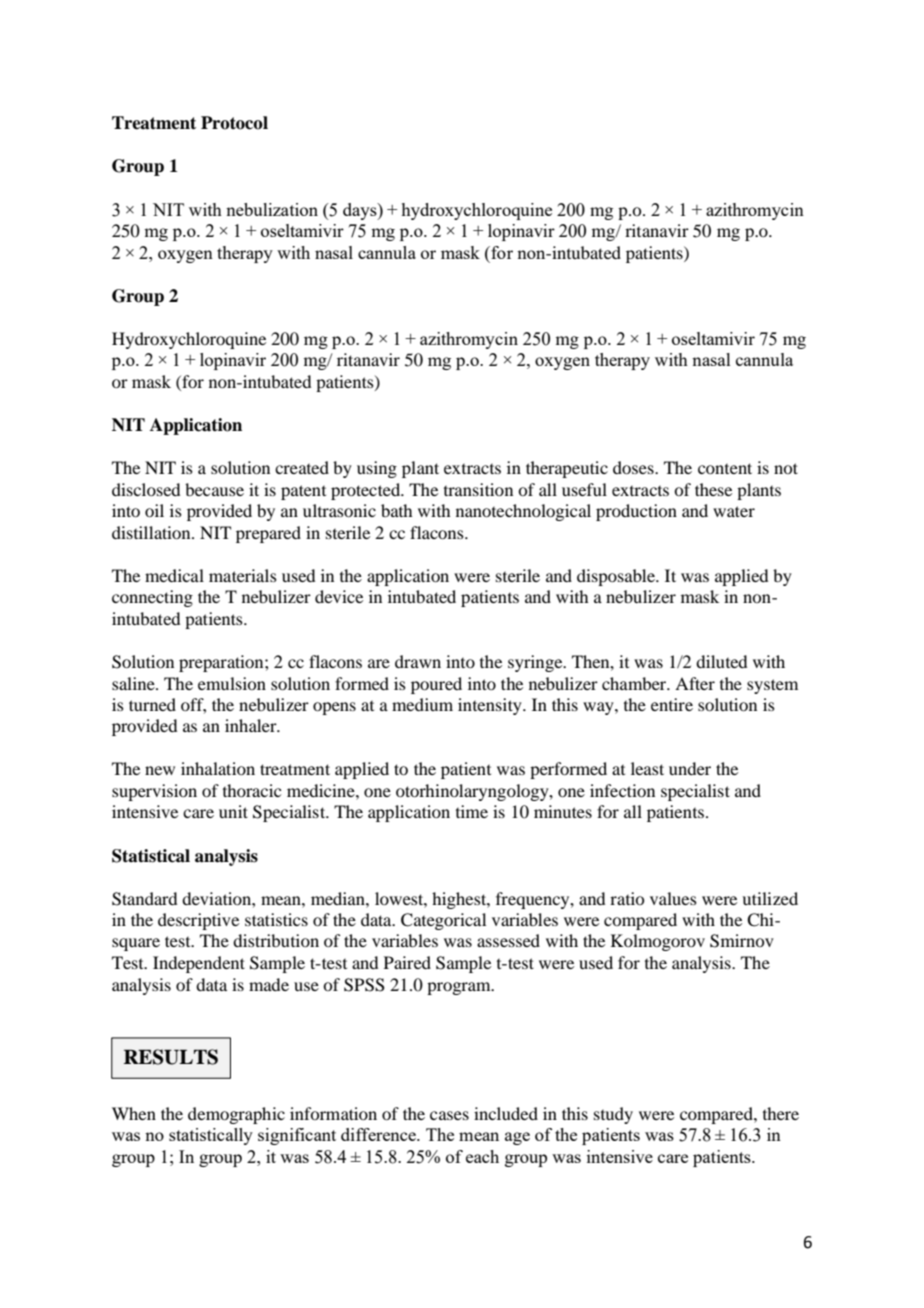  I want to click on diluted, so click(721, 661).
